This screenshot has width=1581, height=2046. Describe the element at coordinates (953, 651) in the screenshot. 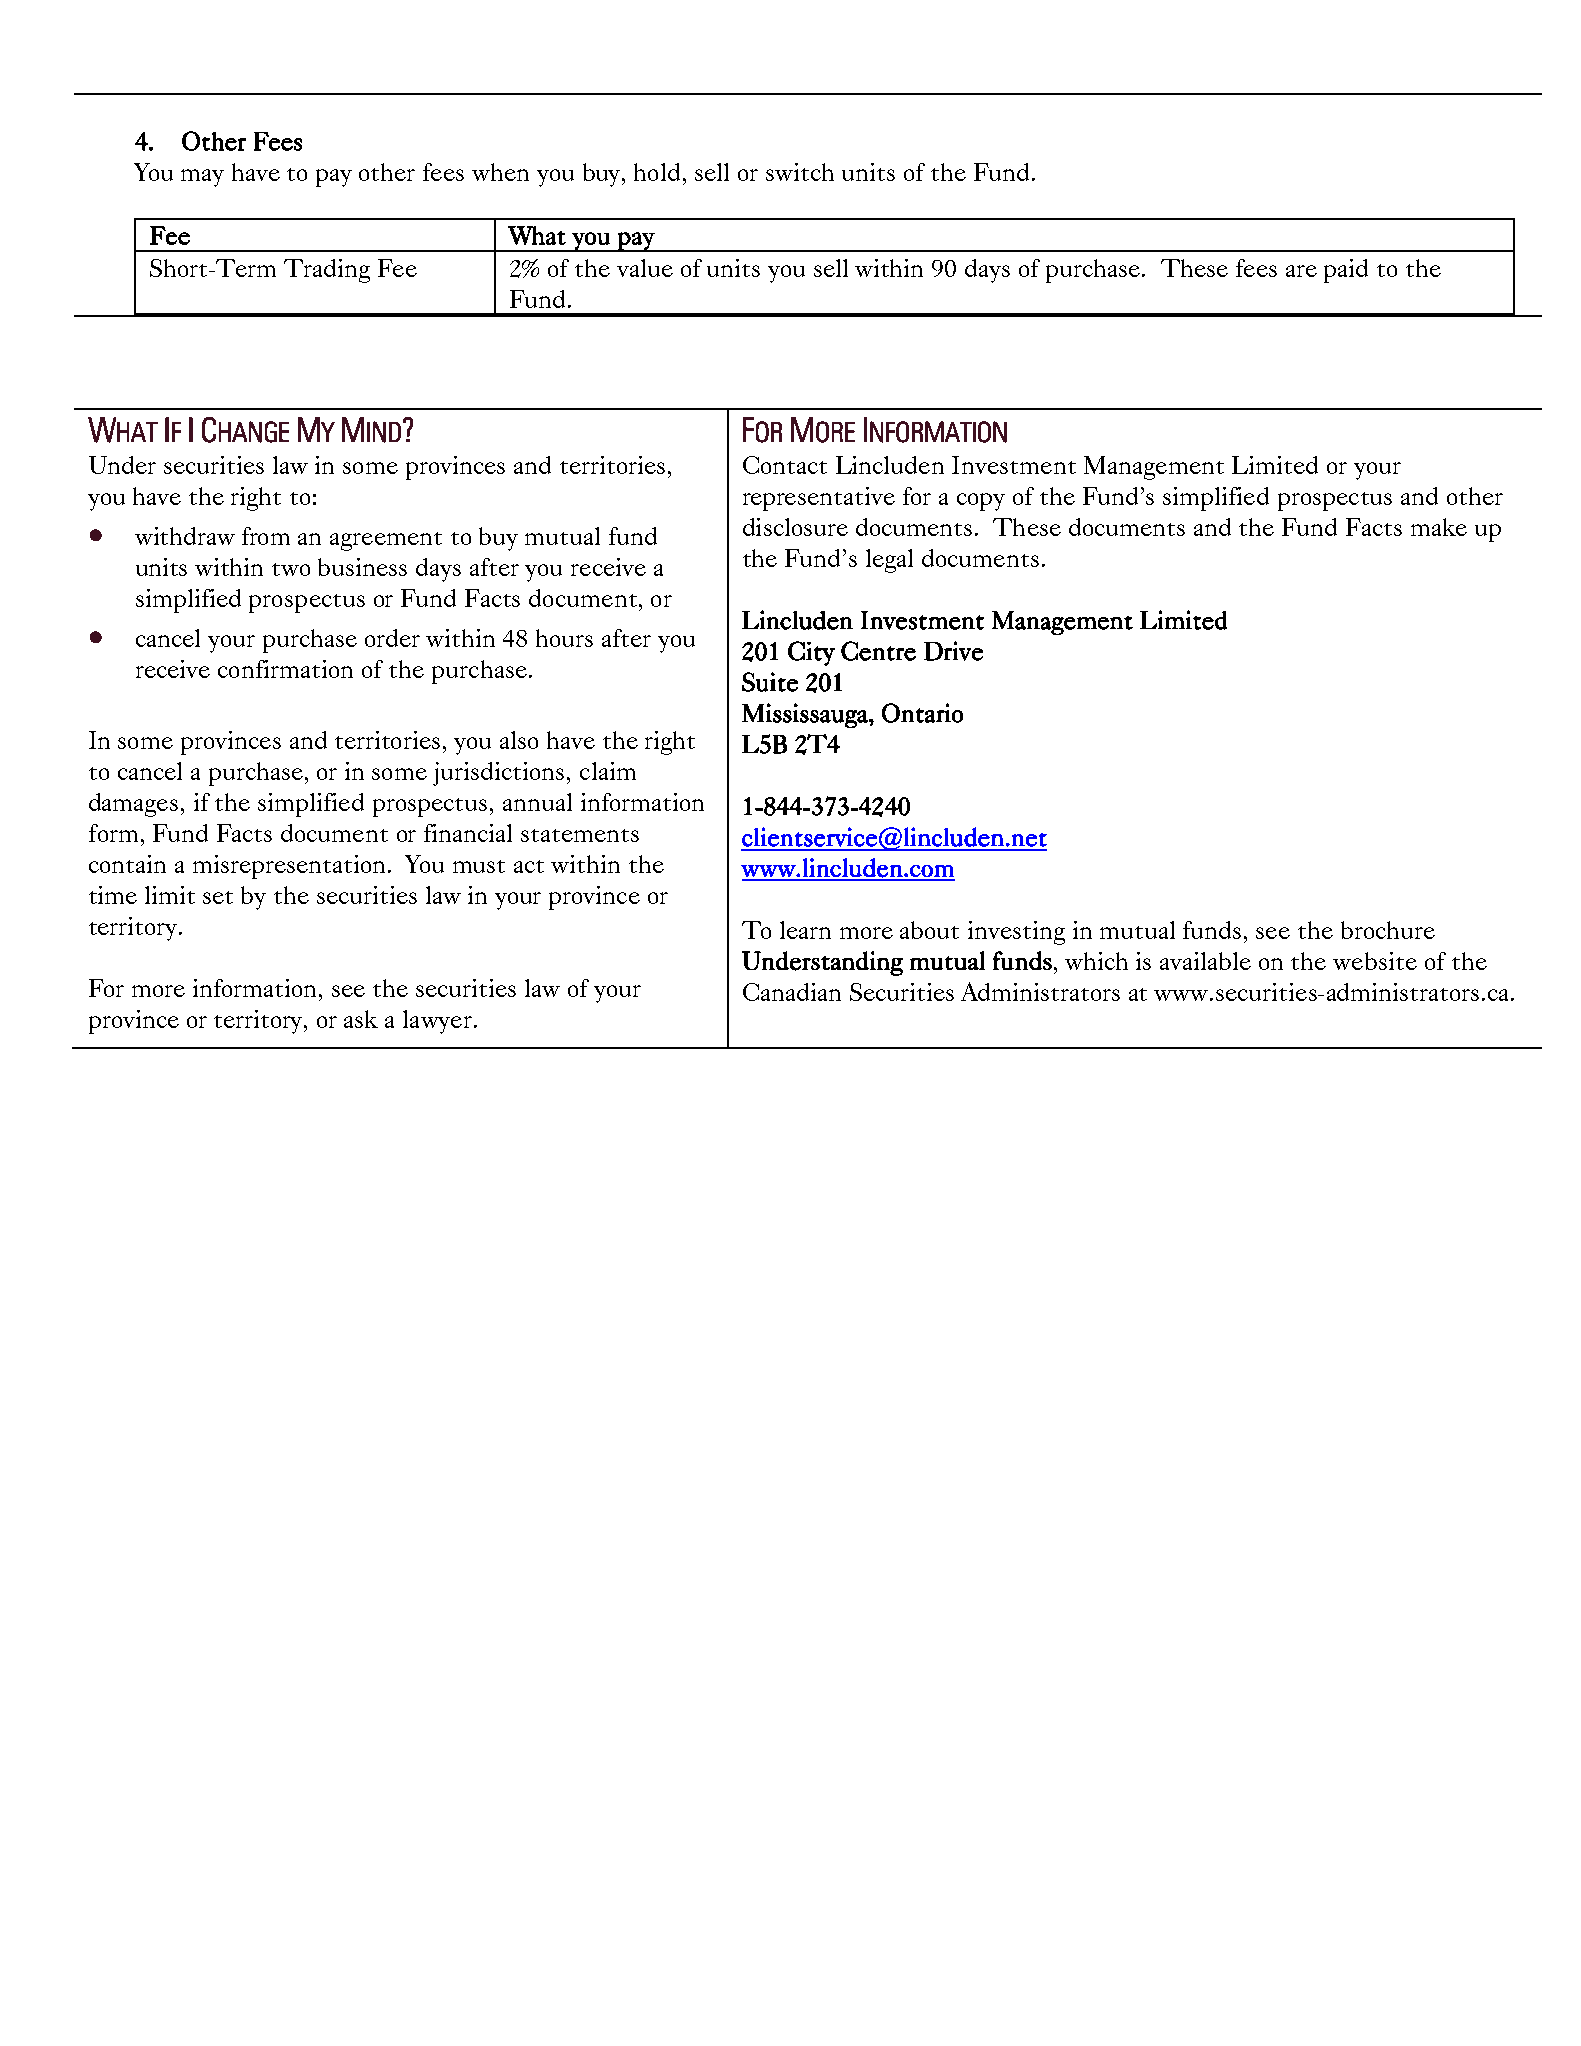

I see `Drive` at that location.
